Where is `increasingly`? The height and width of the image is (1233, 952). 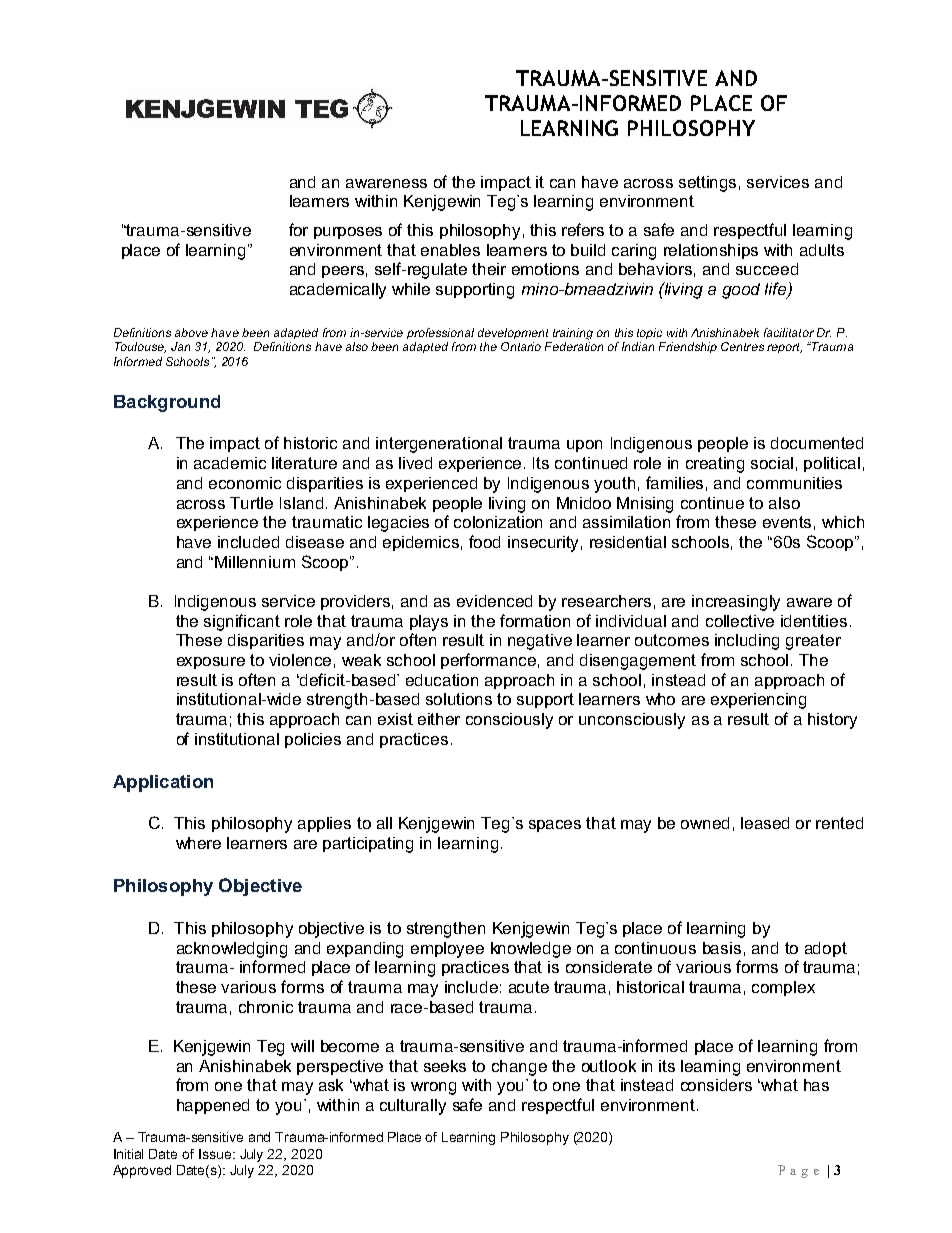 increasingly is located at coordinates (736, 603).
